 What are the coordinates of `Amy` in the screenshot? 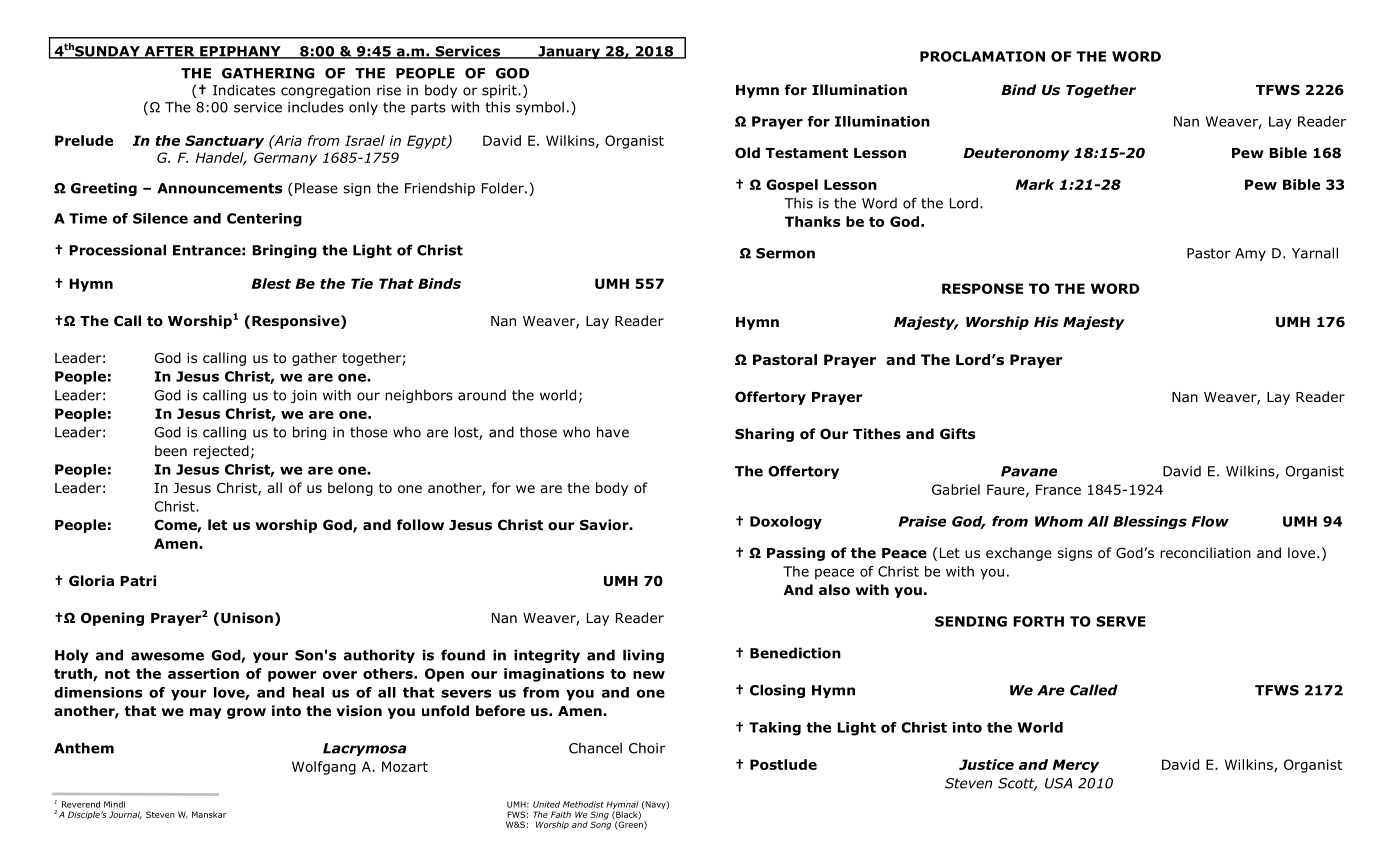 It's located at (1250, 254).
